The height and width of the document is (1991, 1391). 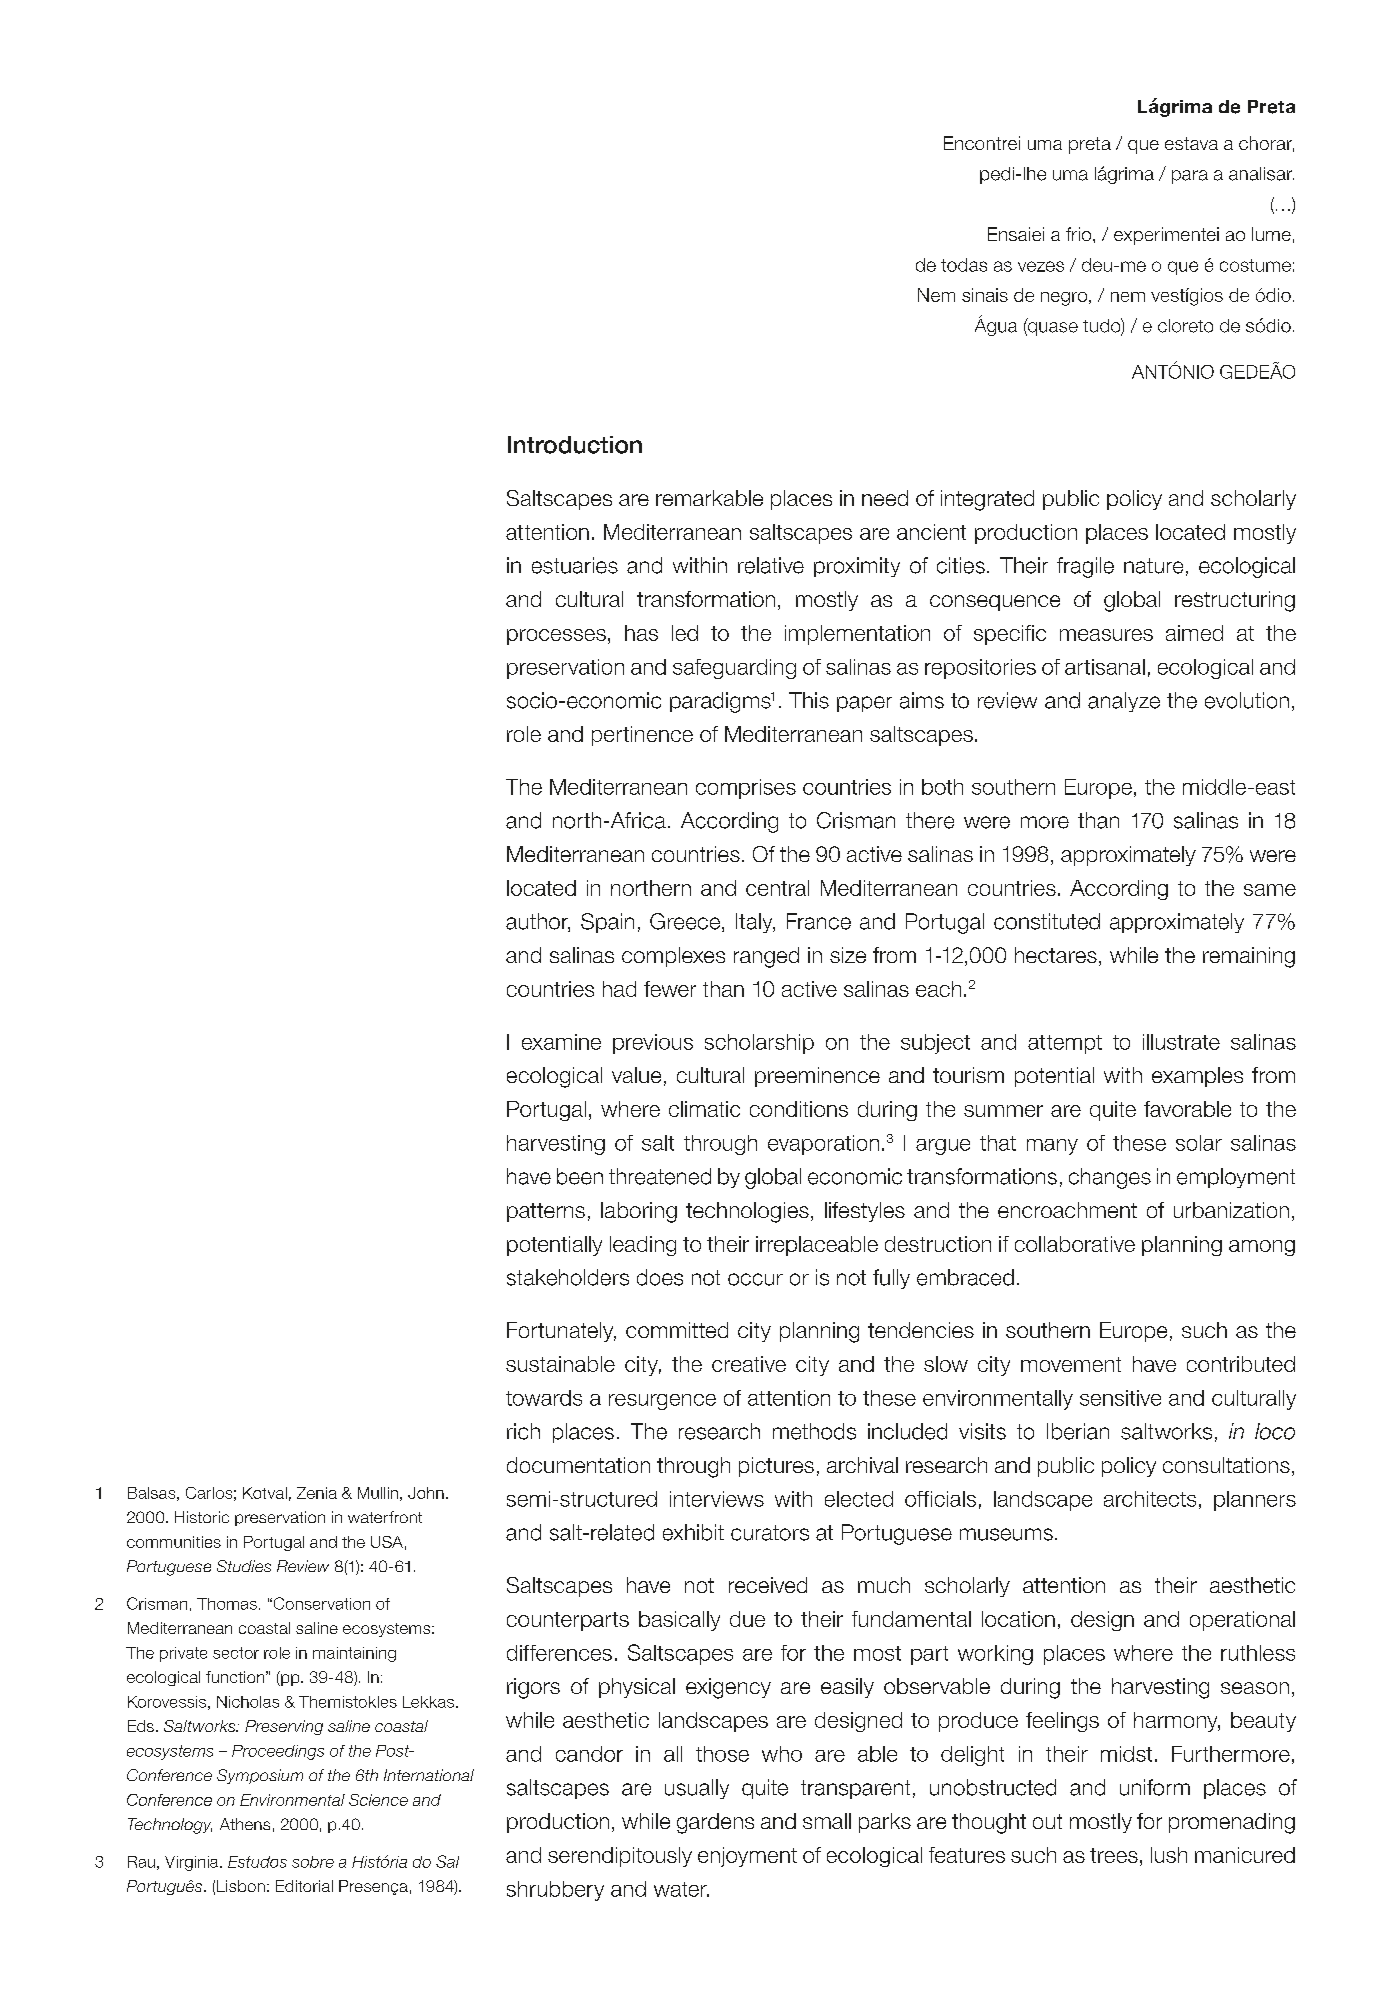 What do you see at coordinates (1114, 1855) in the document?
I see `trees` at bounding box center [1114, 1855].
